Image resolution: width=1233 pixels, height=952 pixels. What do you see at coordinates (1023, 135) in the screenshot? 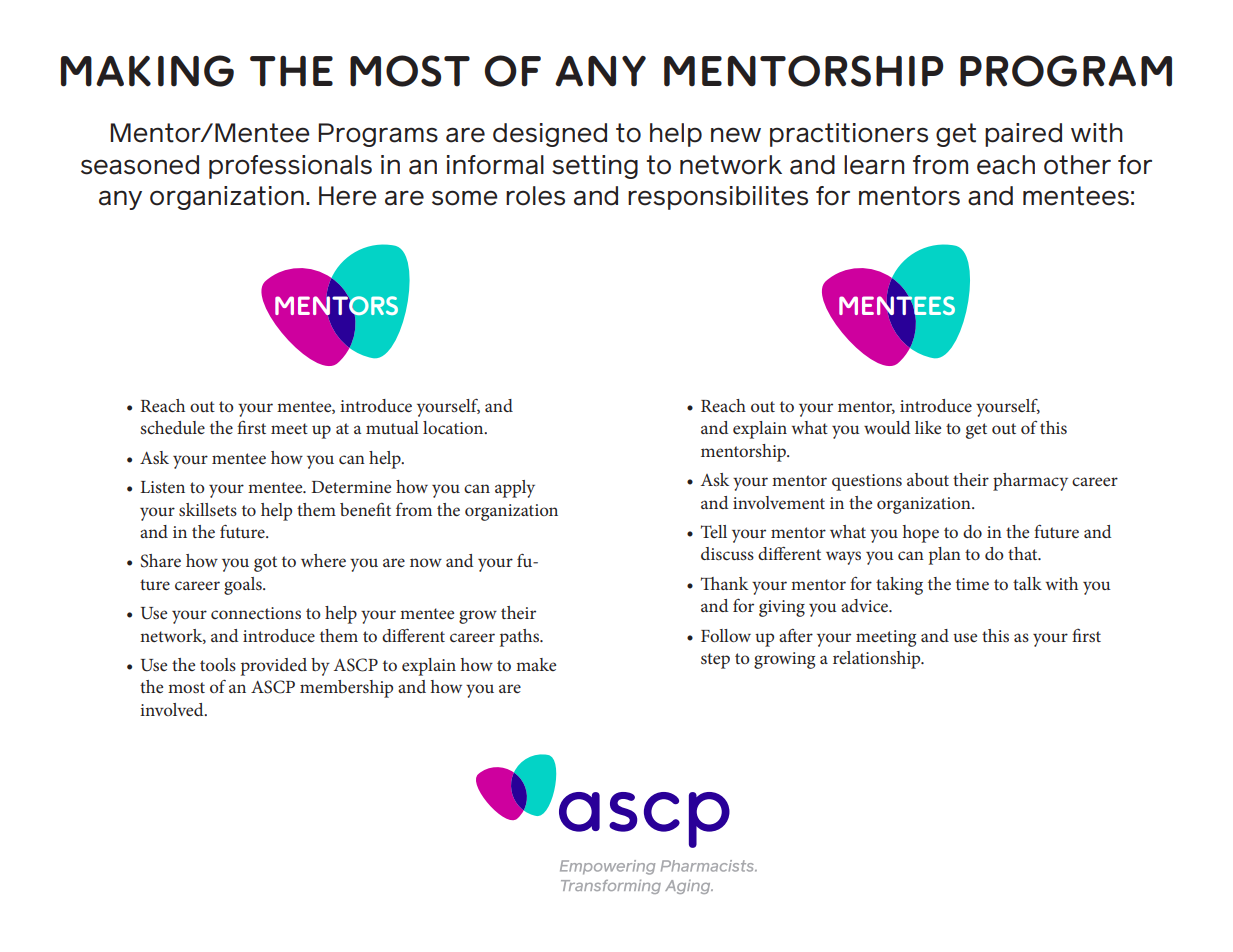
I see `paired` at bounding box center [1023, 135].
